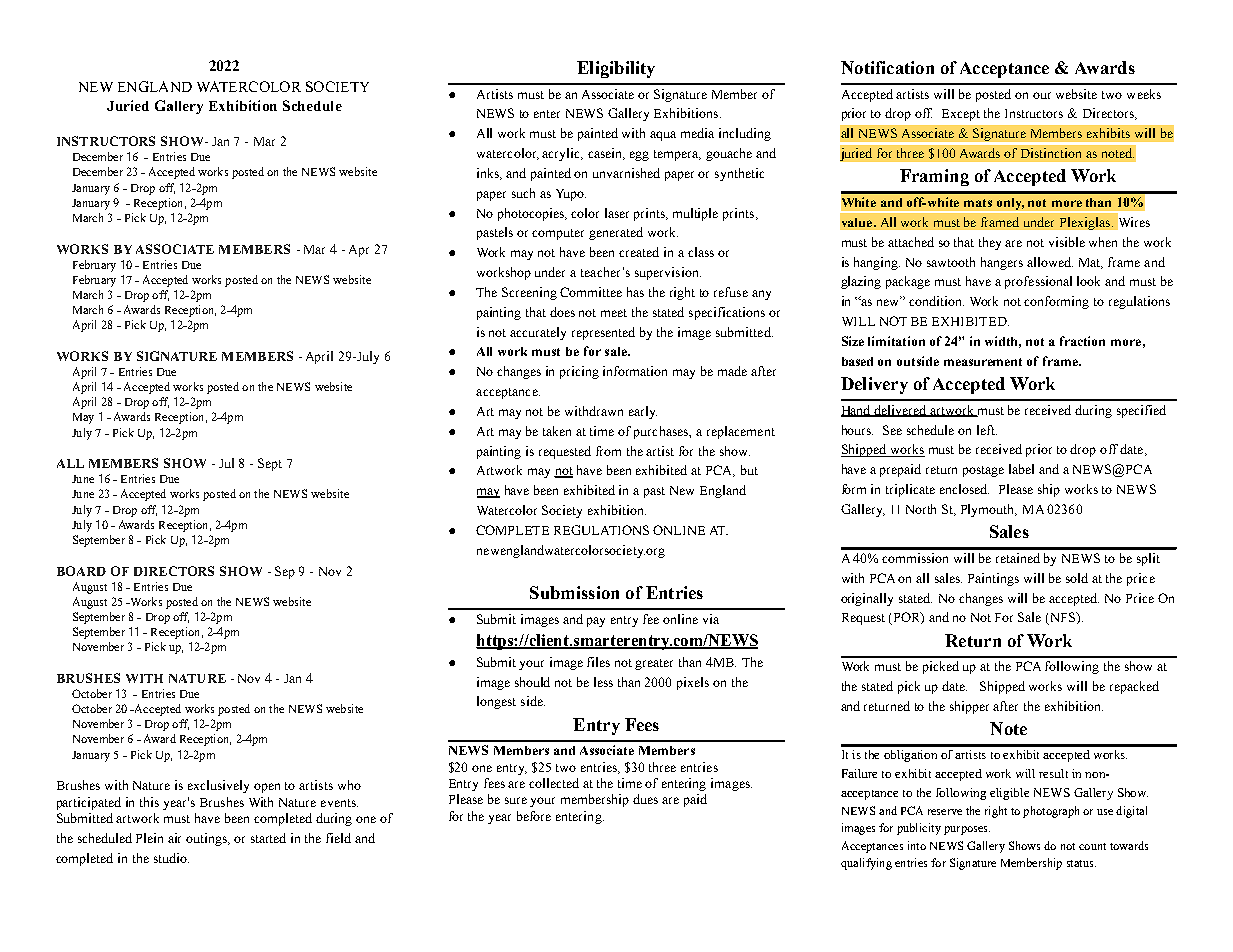  I want to click on Eligibility, so click(616, 69).
